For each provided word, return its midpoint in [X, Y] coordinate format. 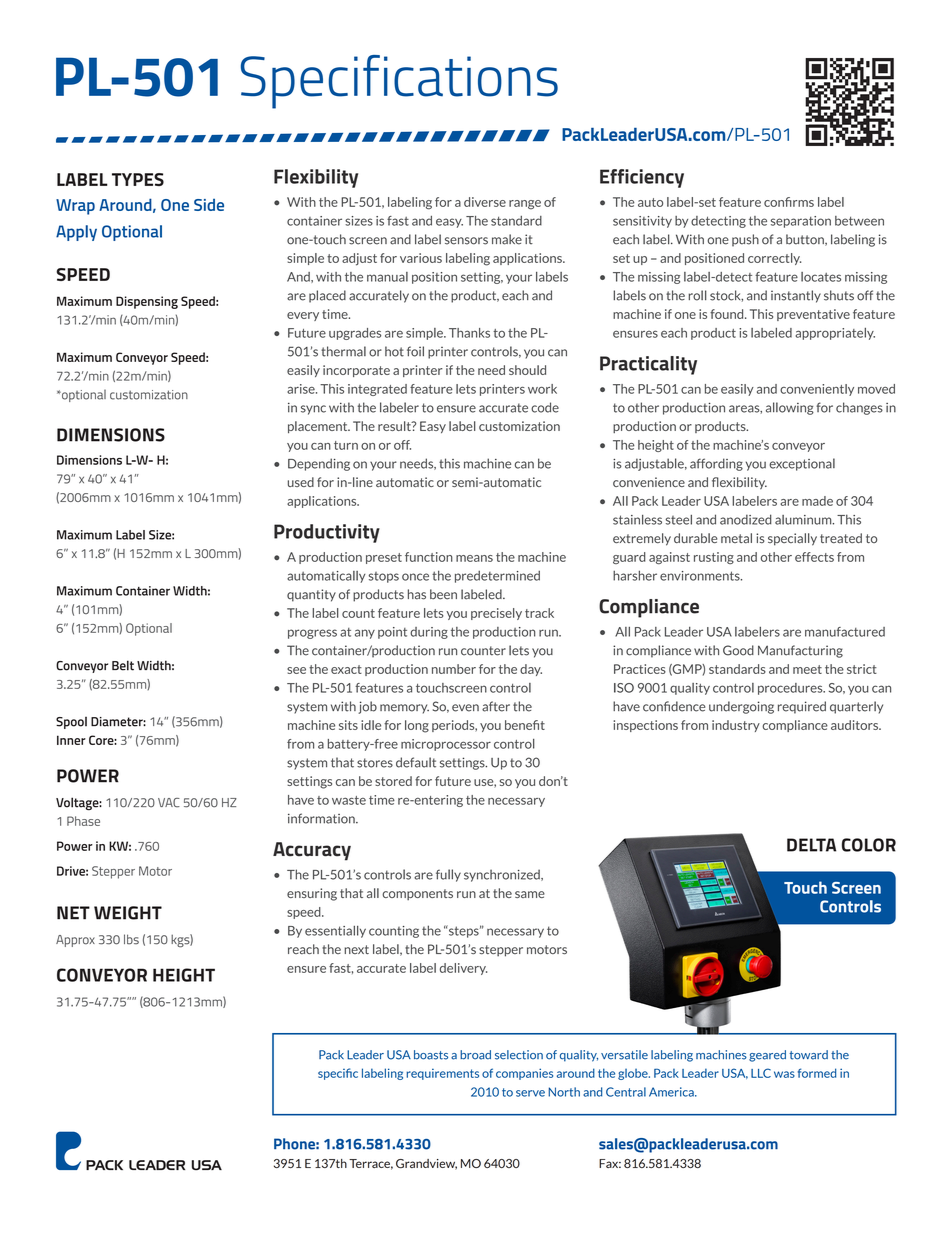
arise [302, 389]
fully [448, 875]
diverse [485, 202]
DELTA [811, 845]
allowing [790, 408]
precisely [496, 614]
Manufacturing [800, 651]
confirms [789, 202]
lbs [131, 939]
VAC [169, 803]
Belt [123, 665]
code [545, 407]
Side [209, 205]
